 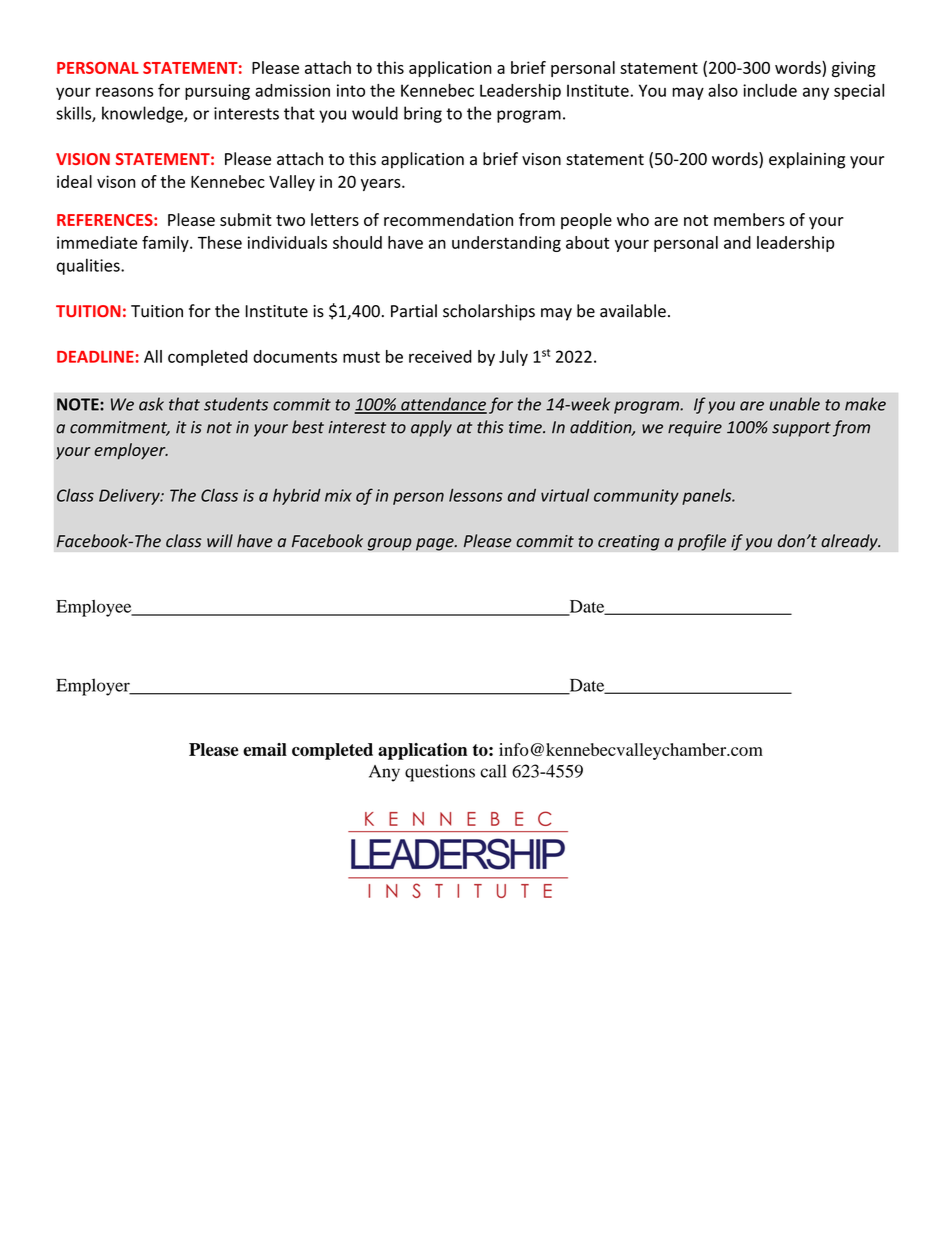 I want to click on support, so click(x=801, y=429).
